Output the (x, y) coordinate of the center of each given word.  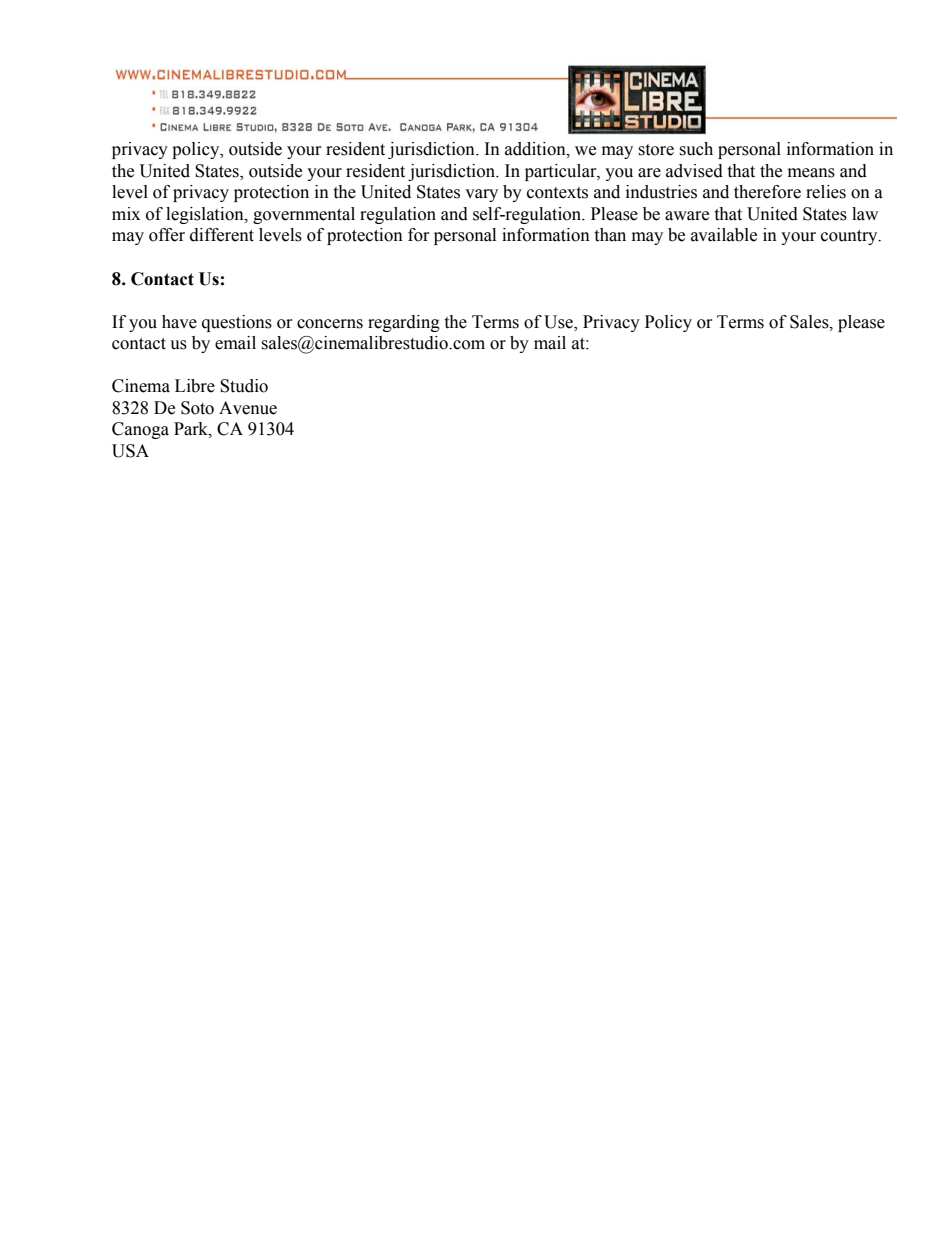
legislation (206, 215)
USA (130, 451)
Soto (197, 408)
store (656, 150)
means (811, 173)
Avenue (248, 408)
